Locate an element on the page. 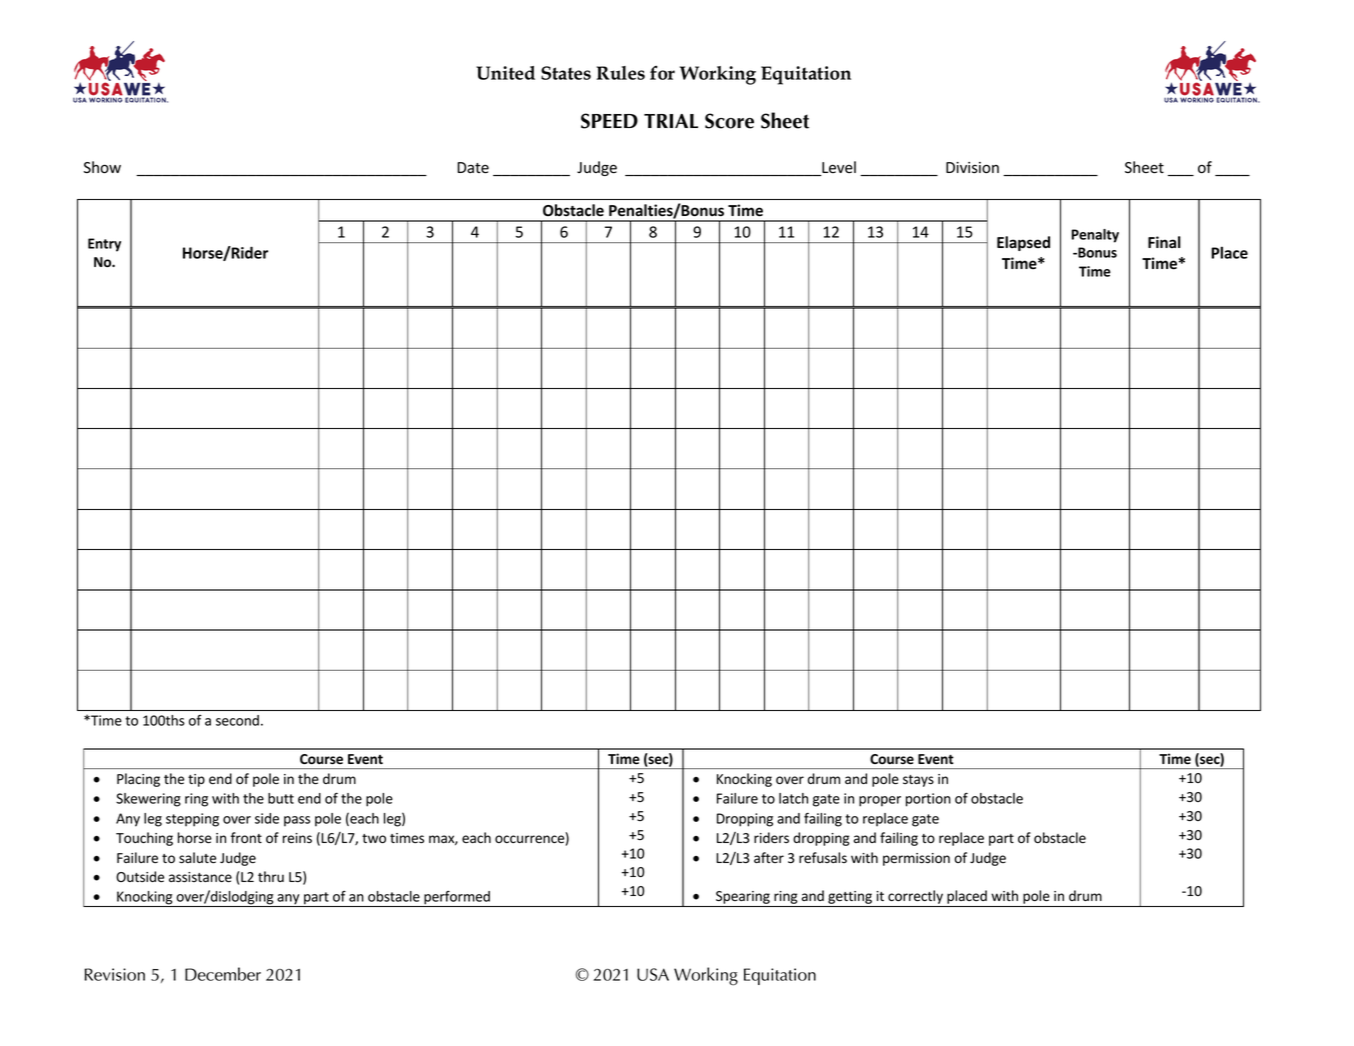 The width and height of the image is (1354, 1046). SPEED is located at coordinates (609, 121).
